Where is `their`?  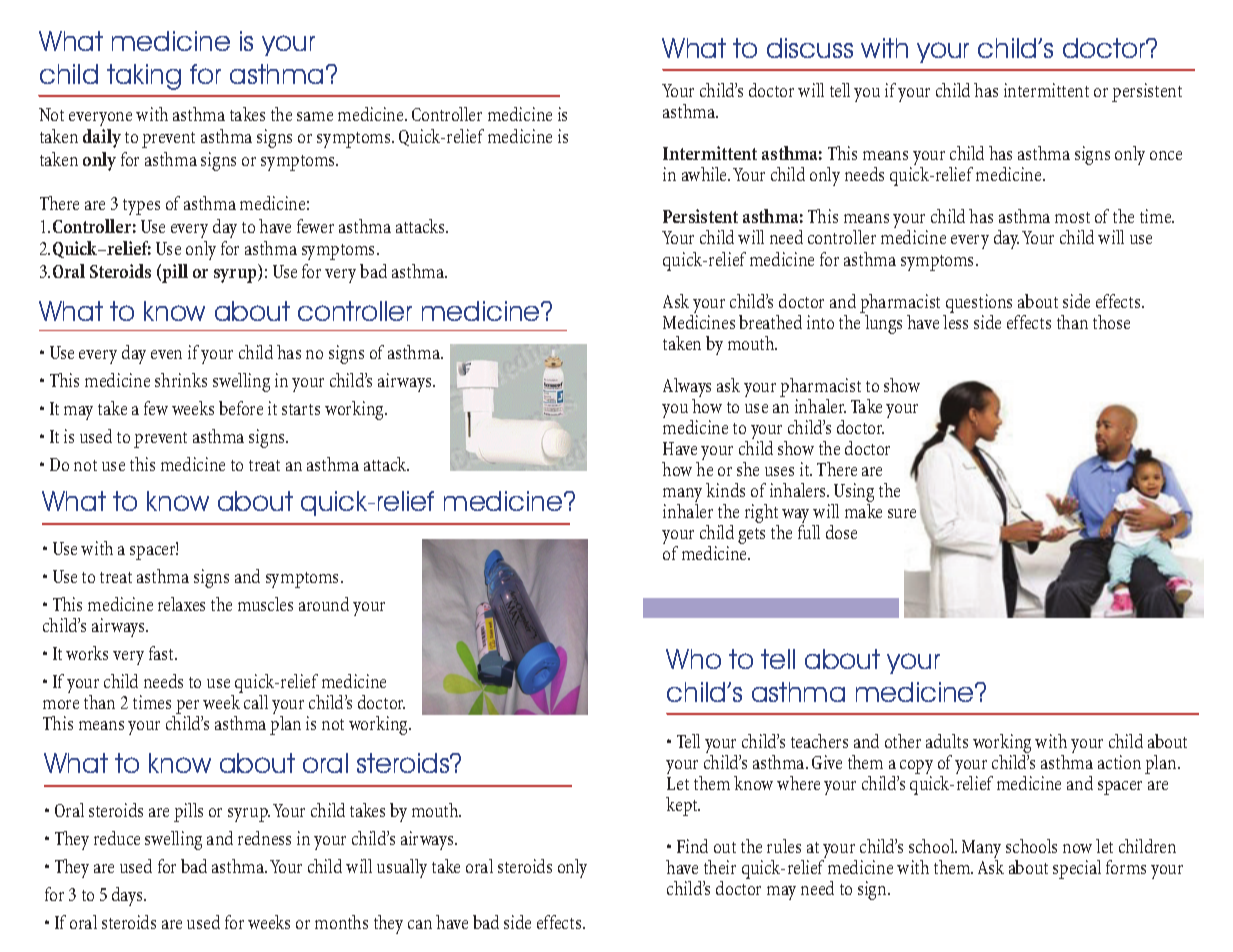
their is located at coordinates (720, 867).
